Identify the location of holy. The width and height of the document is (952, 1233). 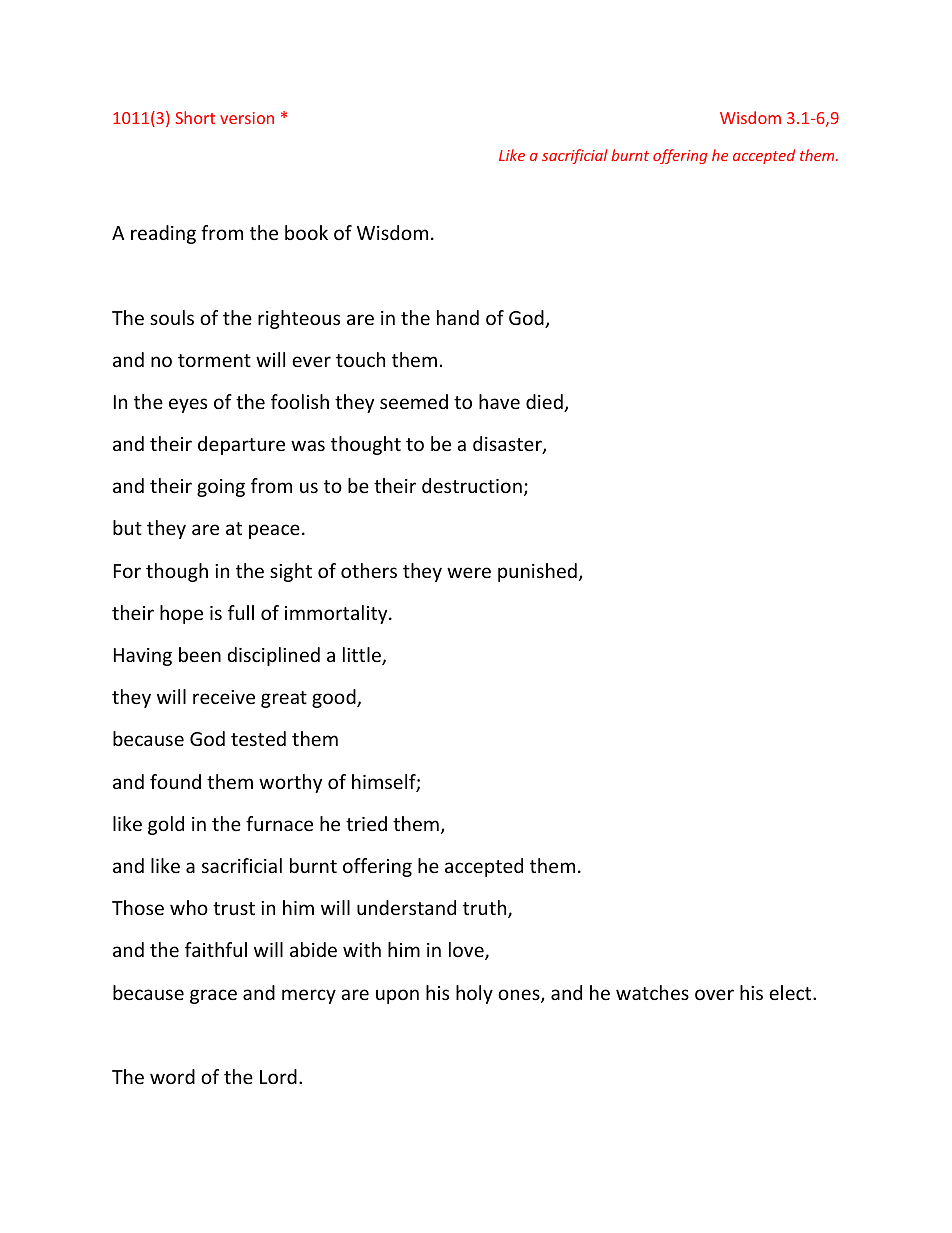
(474, 994).
